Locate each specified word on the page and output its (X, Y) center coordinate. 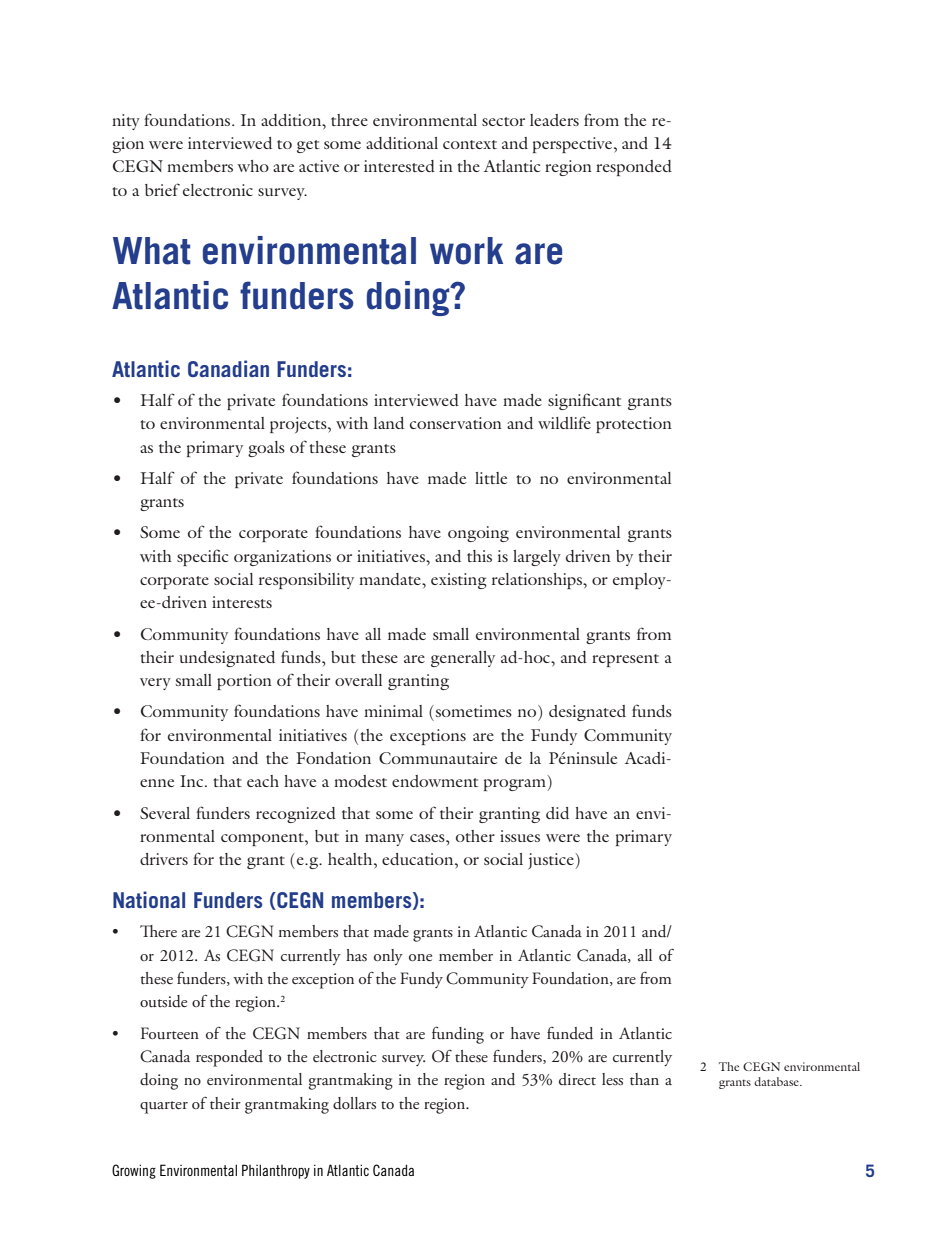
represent (625, 660)
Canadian (228, 368)
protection (634, 425)
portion (244, 682)
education (419, 859)
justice (552, 861)
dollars (354, 1103)
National (149, 899)
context (470, 144)
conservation (456, 423)
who (253, 166)
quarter (164, 1107)
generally (463, 659)
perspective (574, 145)
